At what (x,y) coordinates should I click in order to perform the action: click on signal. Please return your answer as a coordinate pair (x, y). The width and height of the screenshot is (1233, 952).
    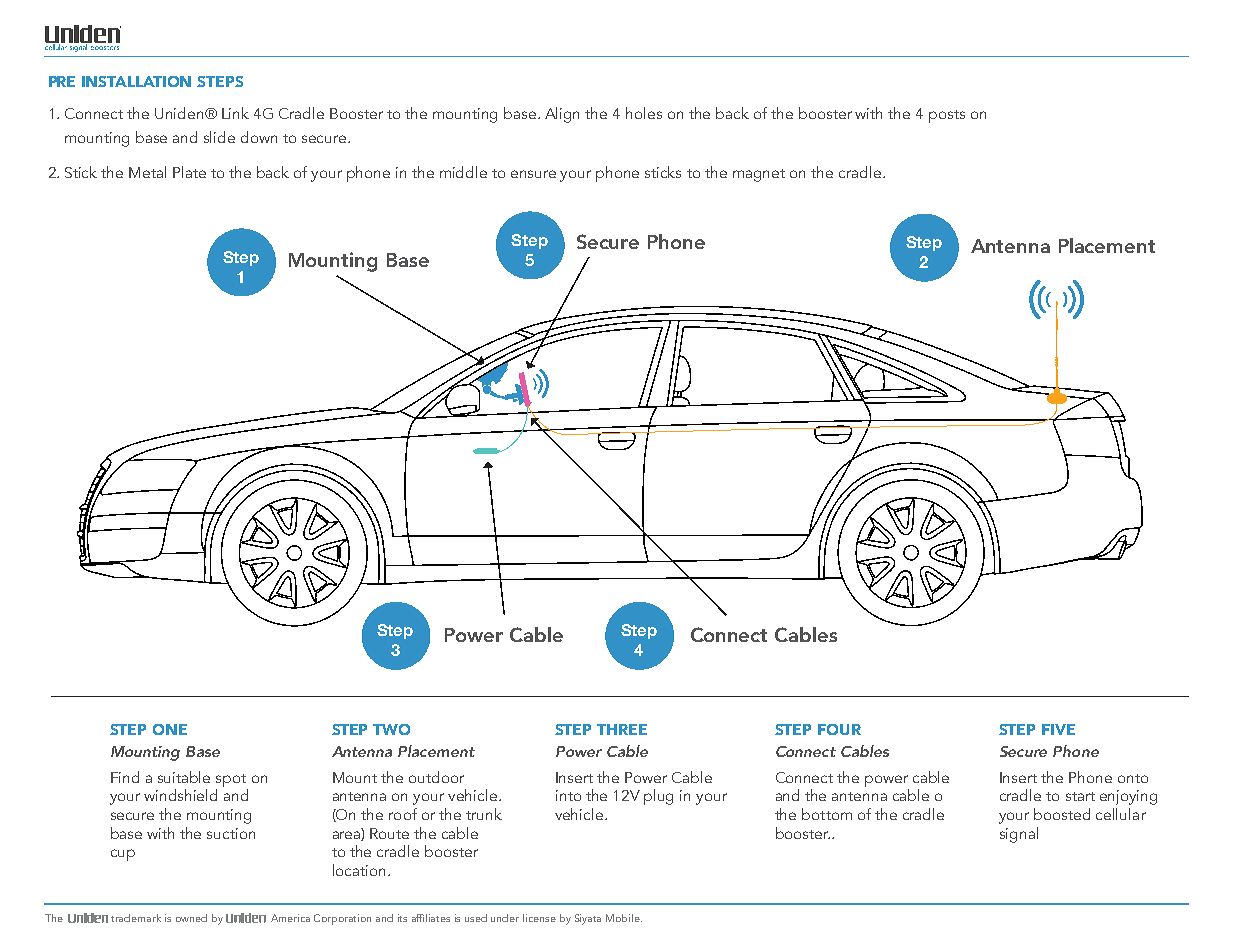
    Looking at the image, I should click on (1019, 835).
